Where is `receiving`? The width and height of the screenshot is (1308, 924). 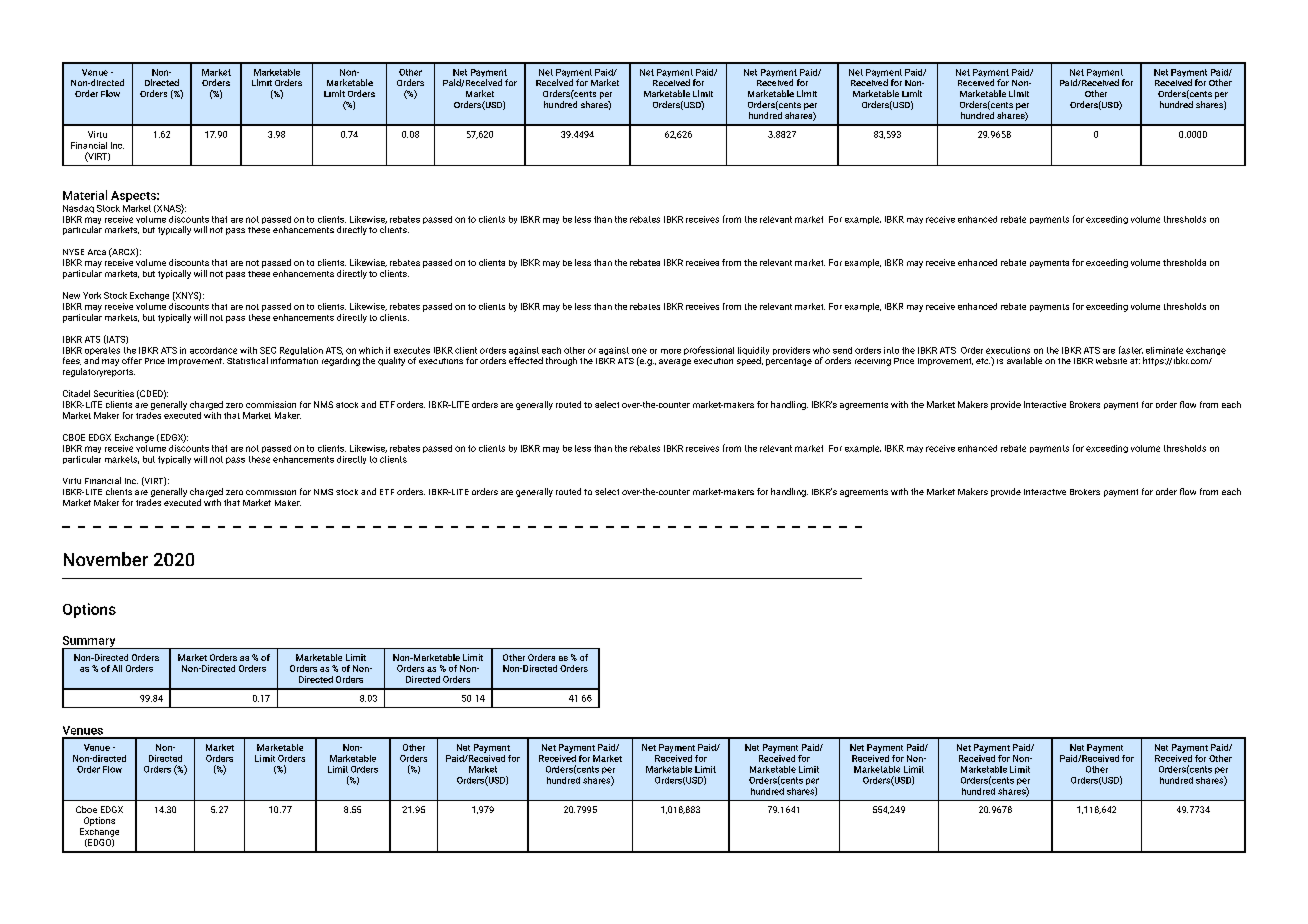
receiving is located at coordinates (873, 362).
